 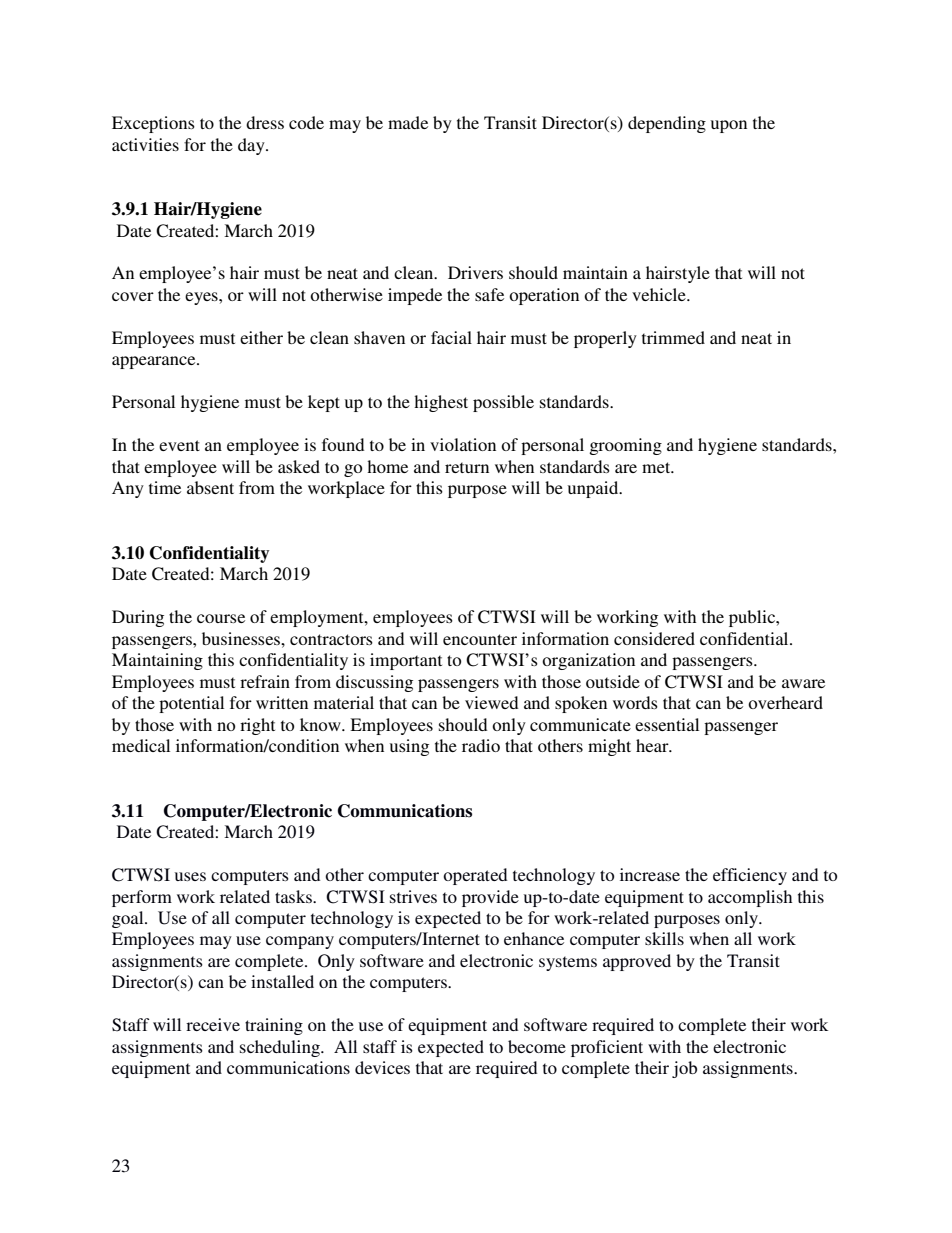 I want to click on course, so click(x=221, y=618).
